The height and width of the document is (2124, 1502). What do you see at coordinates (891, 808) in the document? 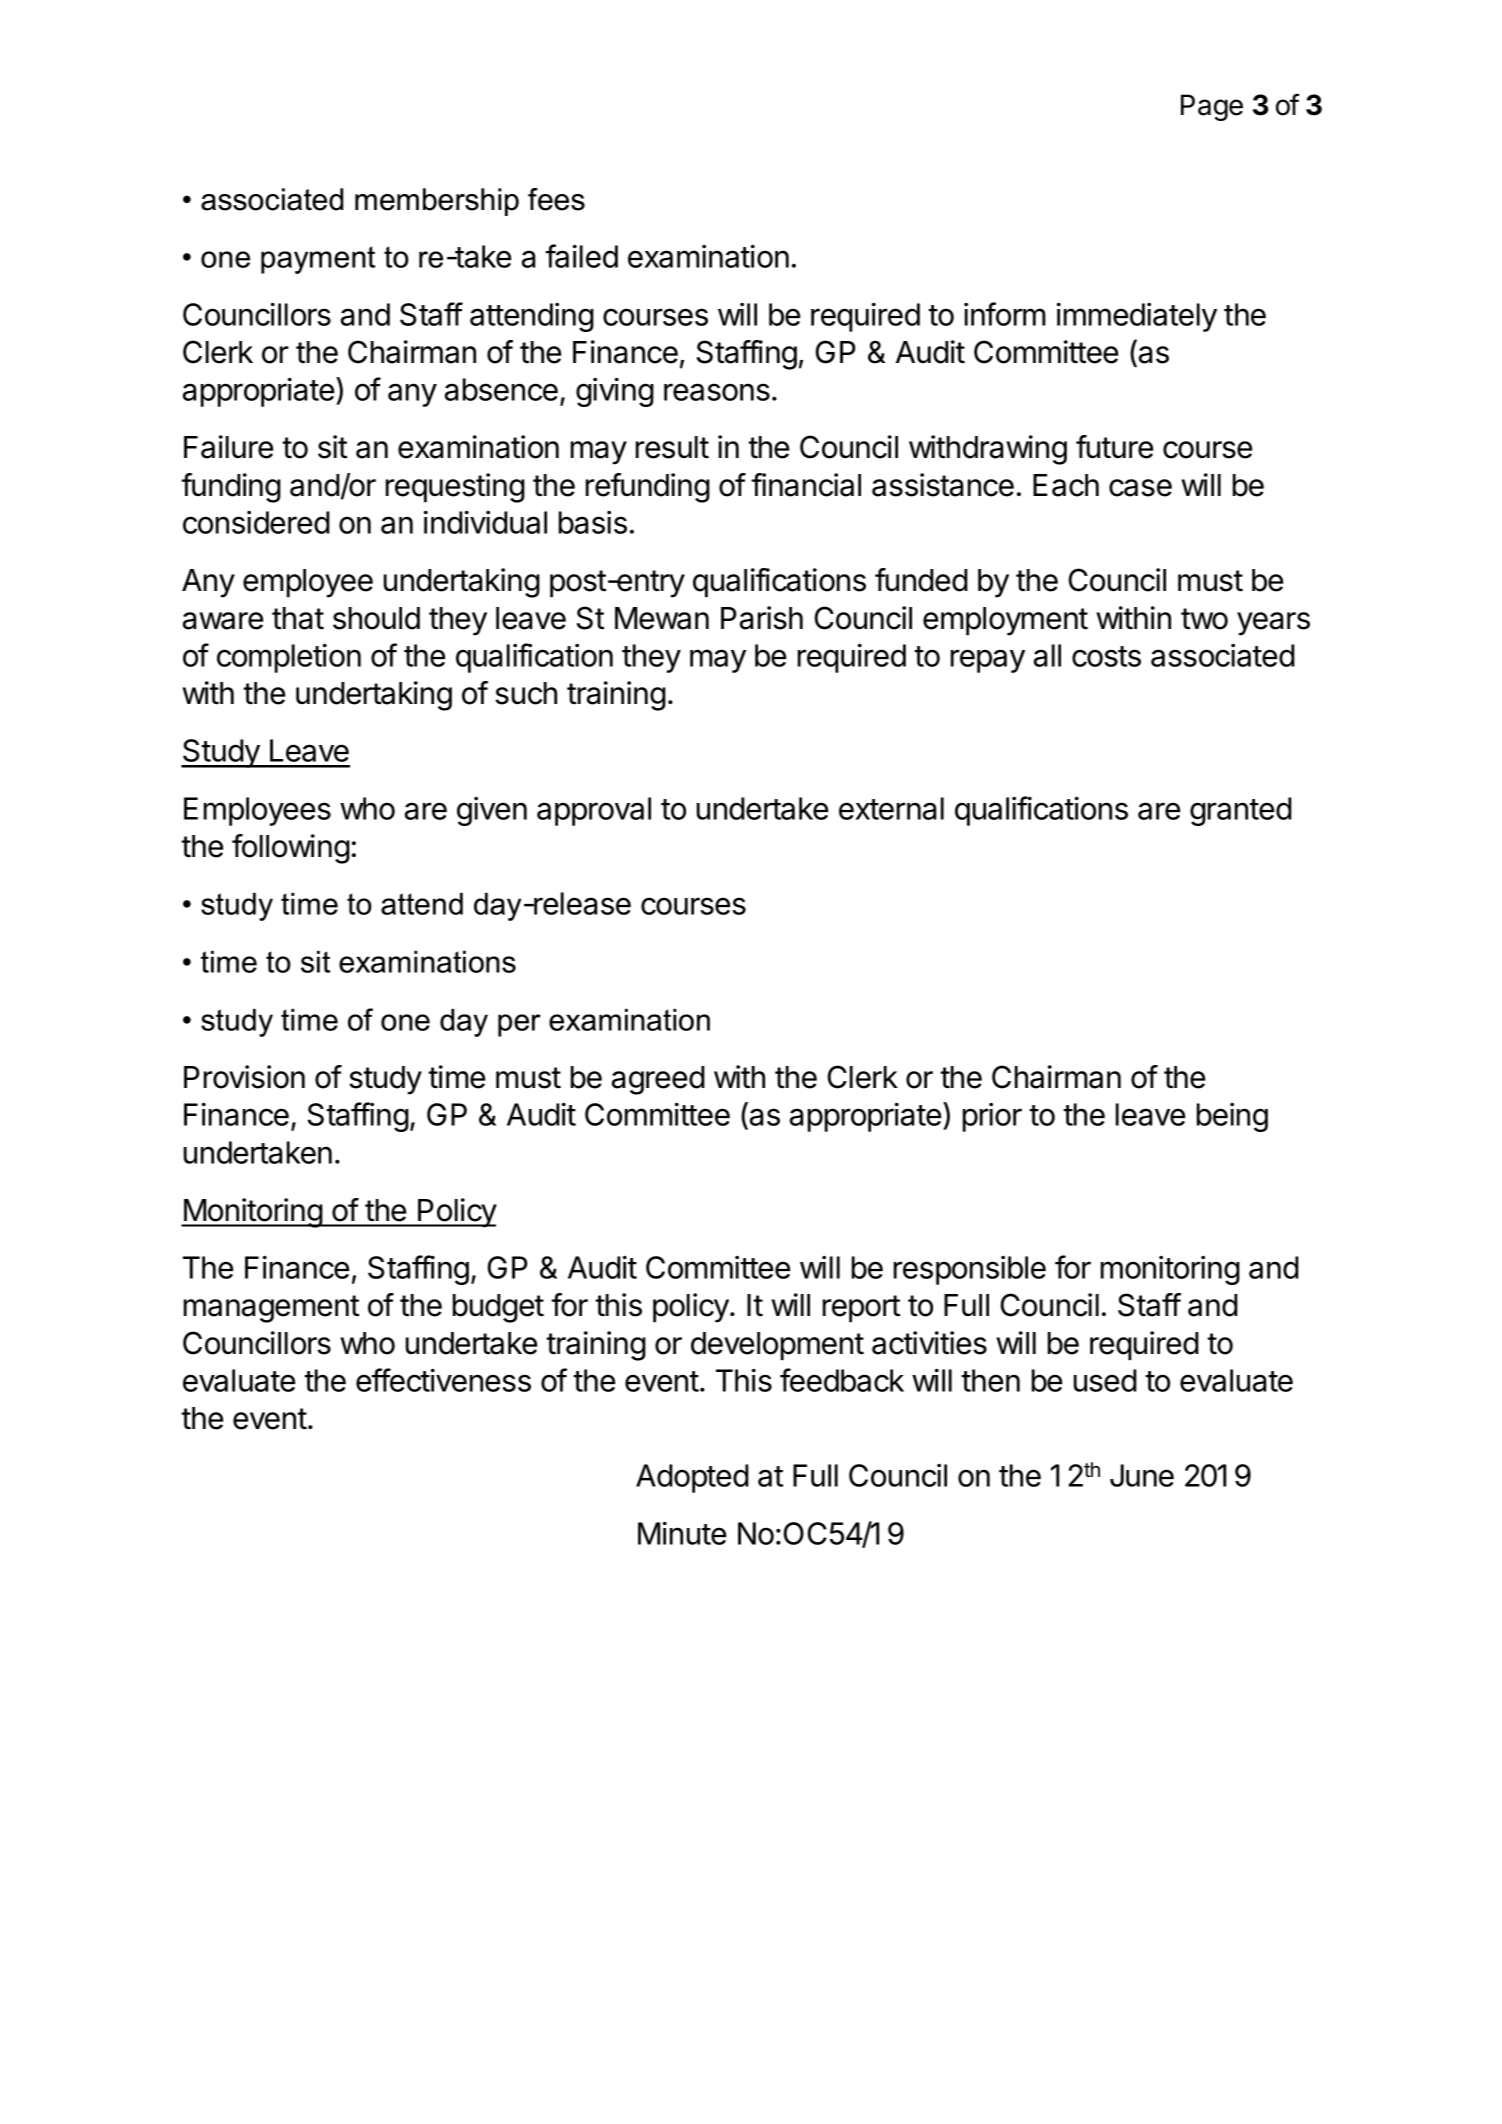
I see `external` at bounding box center [891, 808].
